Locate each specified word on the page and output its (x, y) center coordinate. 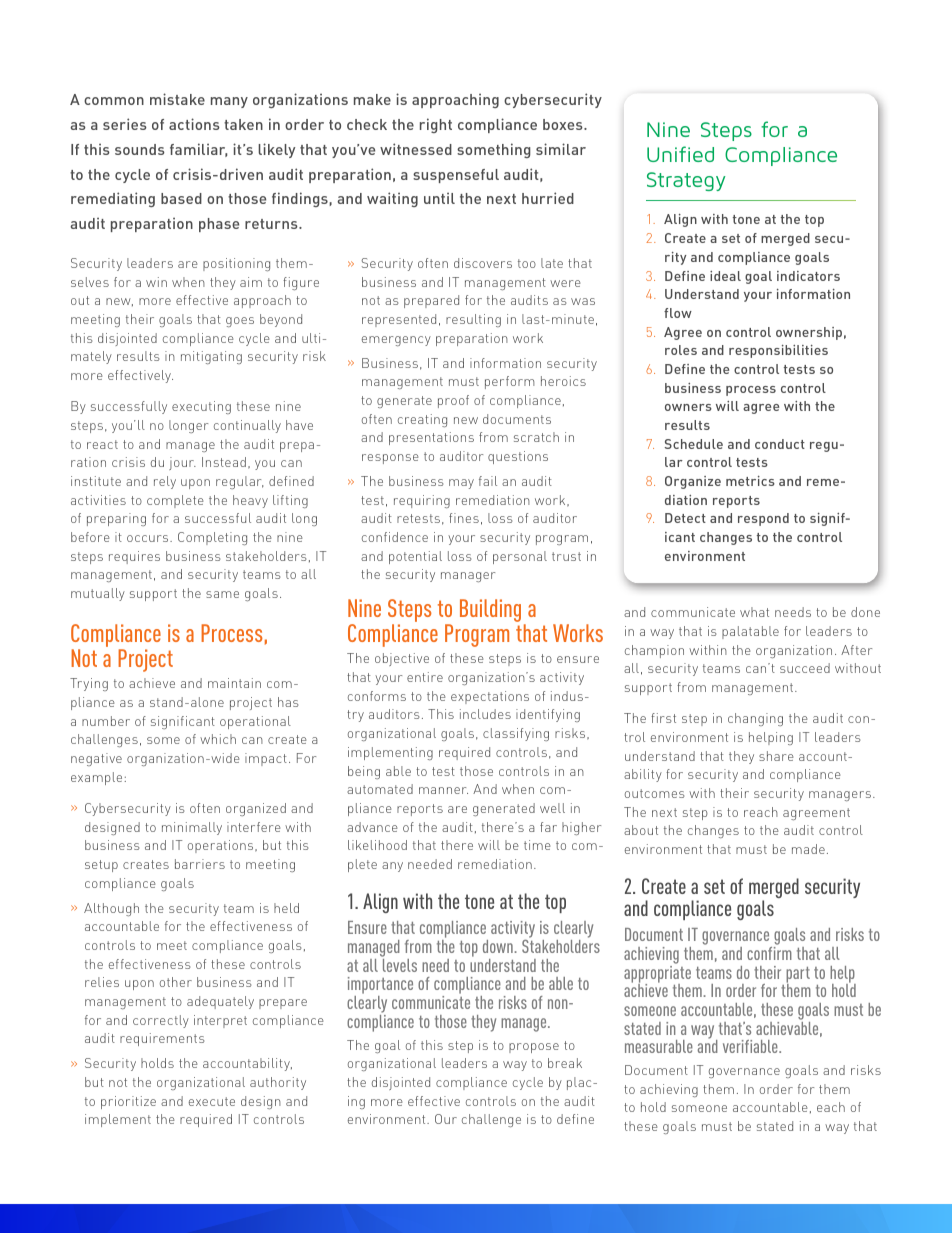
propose (534, 1048)
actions (194, 124)
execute (212, 1101)
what (754, 612)
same (222, 594)
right (436, 125)
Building (490, 610)
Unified (680, 154)
